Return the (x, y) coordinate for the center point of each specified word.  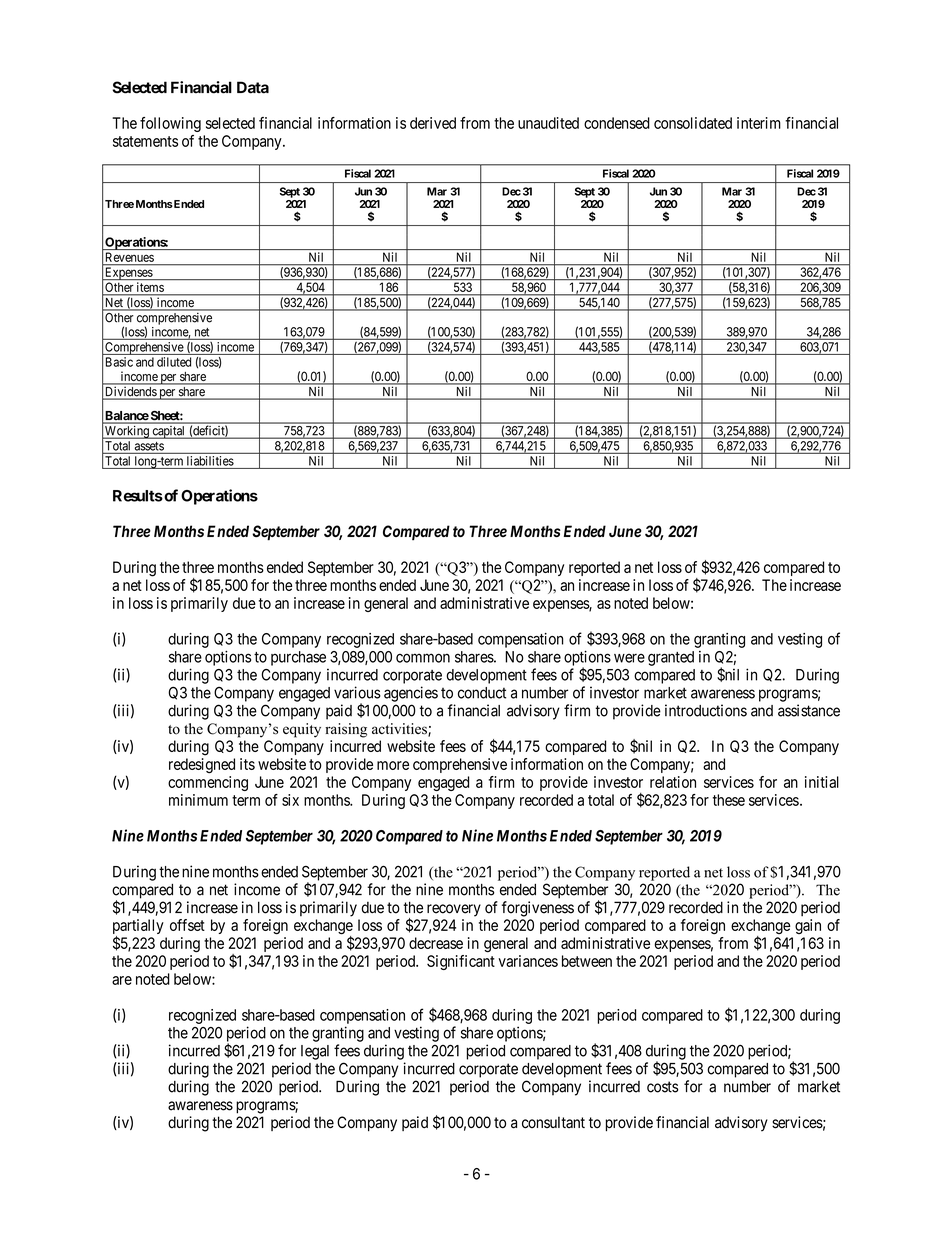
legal (315, 1052)
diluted (174, 362)
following (170, 124)
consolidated (693, 123)
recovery (454, 910)
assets (149, 447)
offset (187, 925)
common (423, 658)
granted (671, 658)
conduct (482, 693)
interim (759, 123)
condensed (617, 123)
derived (433, 123)
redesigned (202, 766)
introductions (706, 710)
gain (808, 926)
